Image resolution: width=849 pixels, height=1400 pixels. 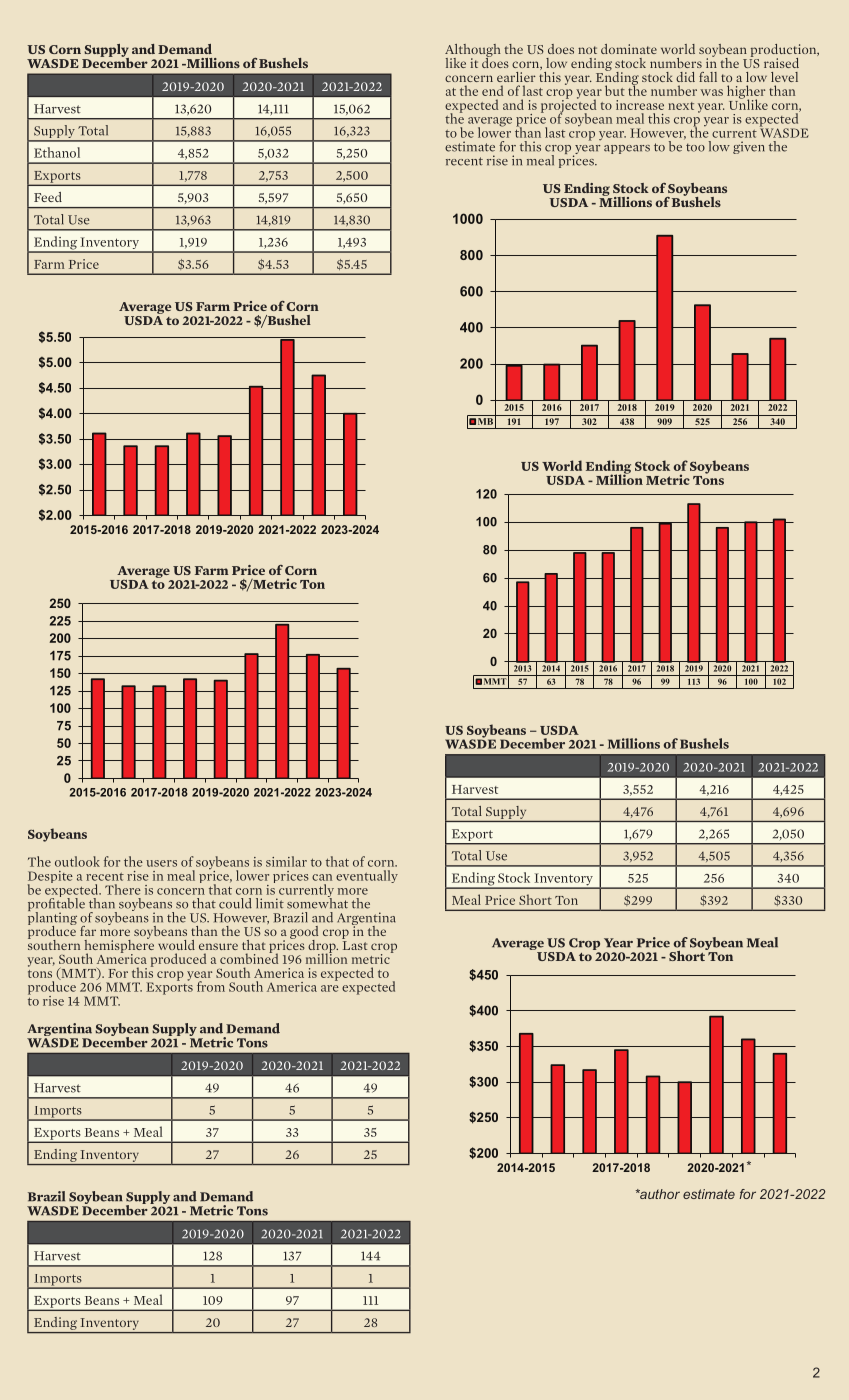 What do you see at coordinates (48, 197) in the page?
I see `Feed` at bounding box center [48, 197].
